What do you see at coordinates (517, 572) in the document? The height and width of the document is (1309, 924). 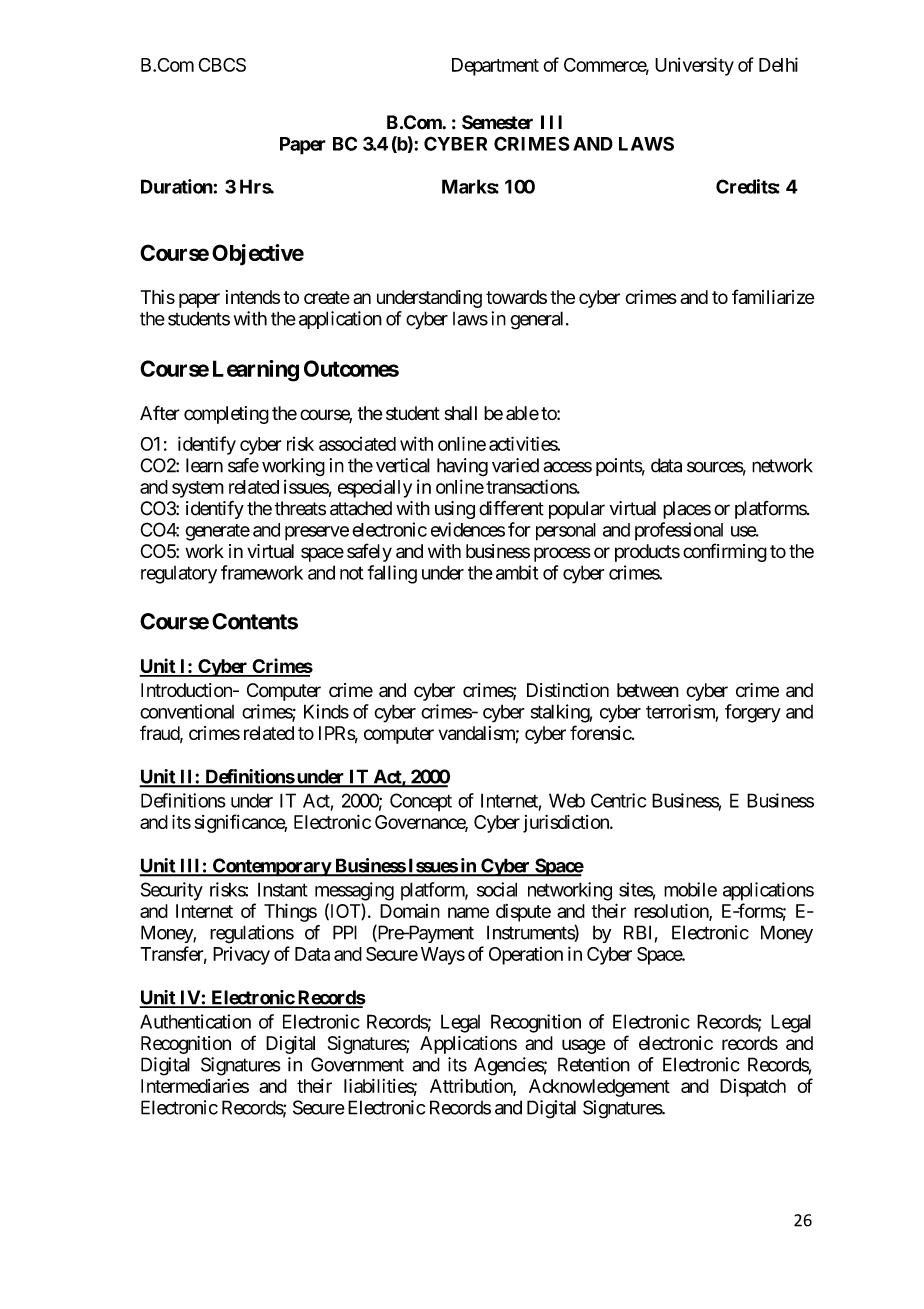 I see `ambit` at bounding box center [517, 572].
